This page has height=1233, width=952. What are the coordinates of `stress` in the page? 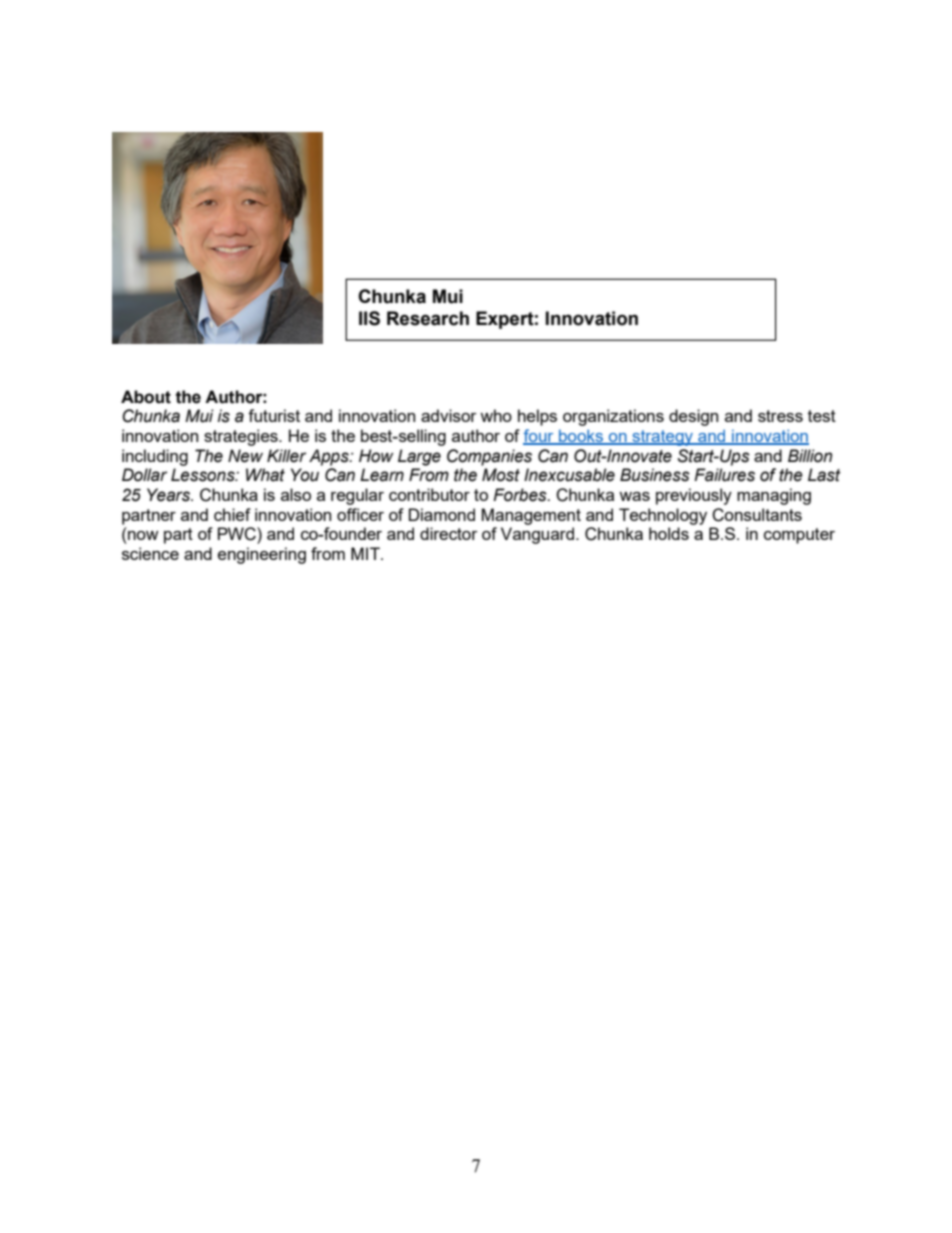 It's located at (780, 416).
